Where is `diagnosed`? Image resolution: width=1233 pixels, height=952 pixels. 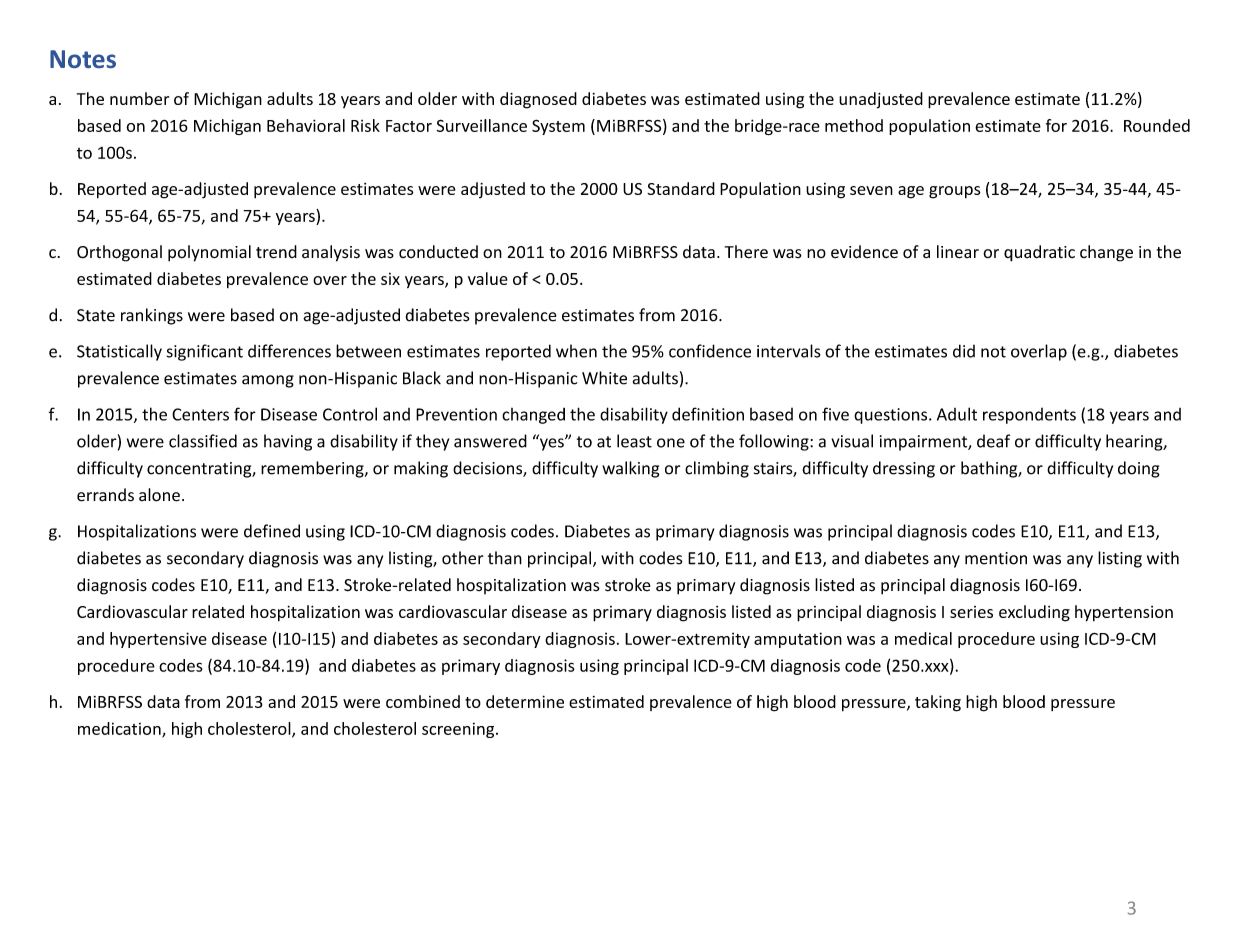 diagnosed is located at coordinates (538, 100).
